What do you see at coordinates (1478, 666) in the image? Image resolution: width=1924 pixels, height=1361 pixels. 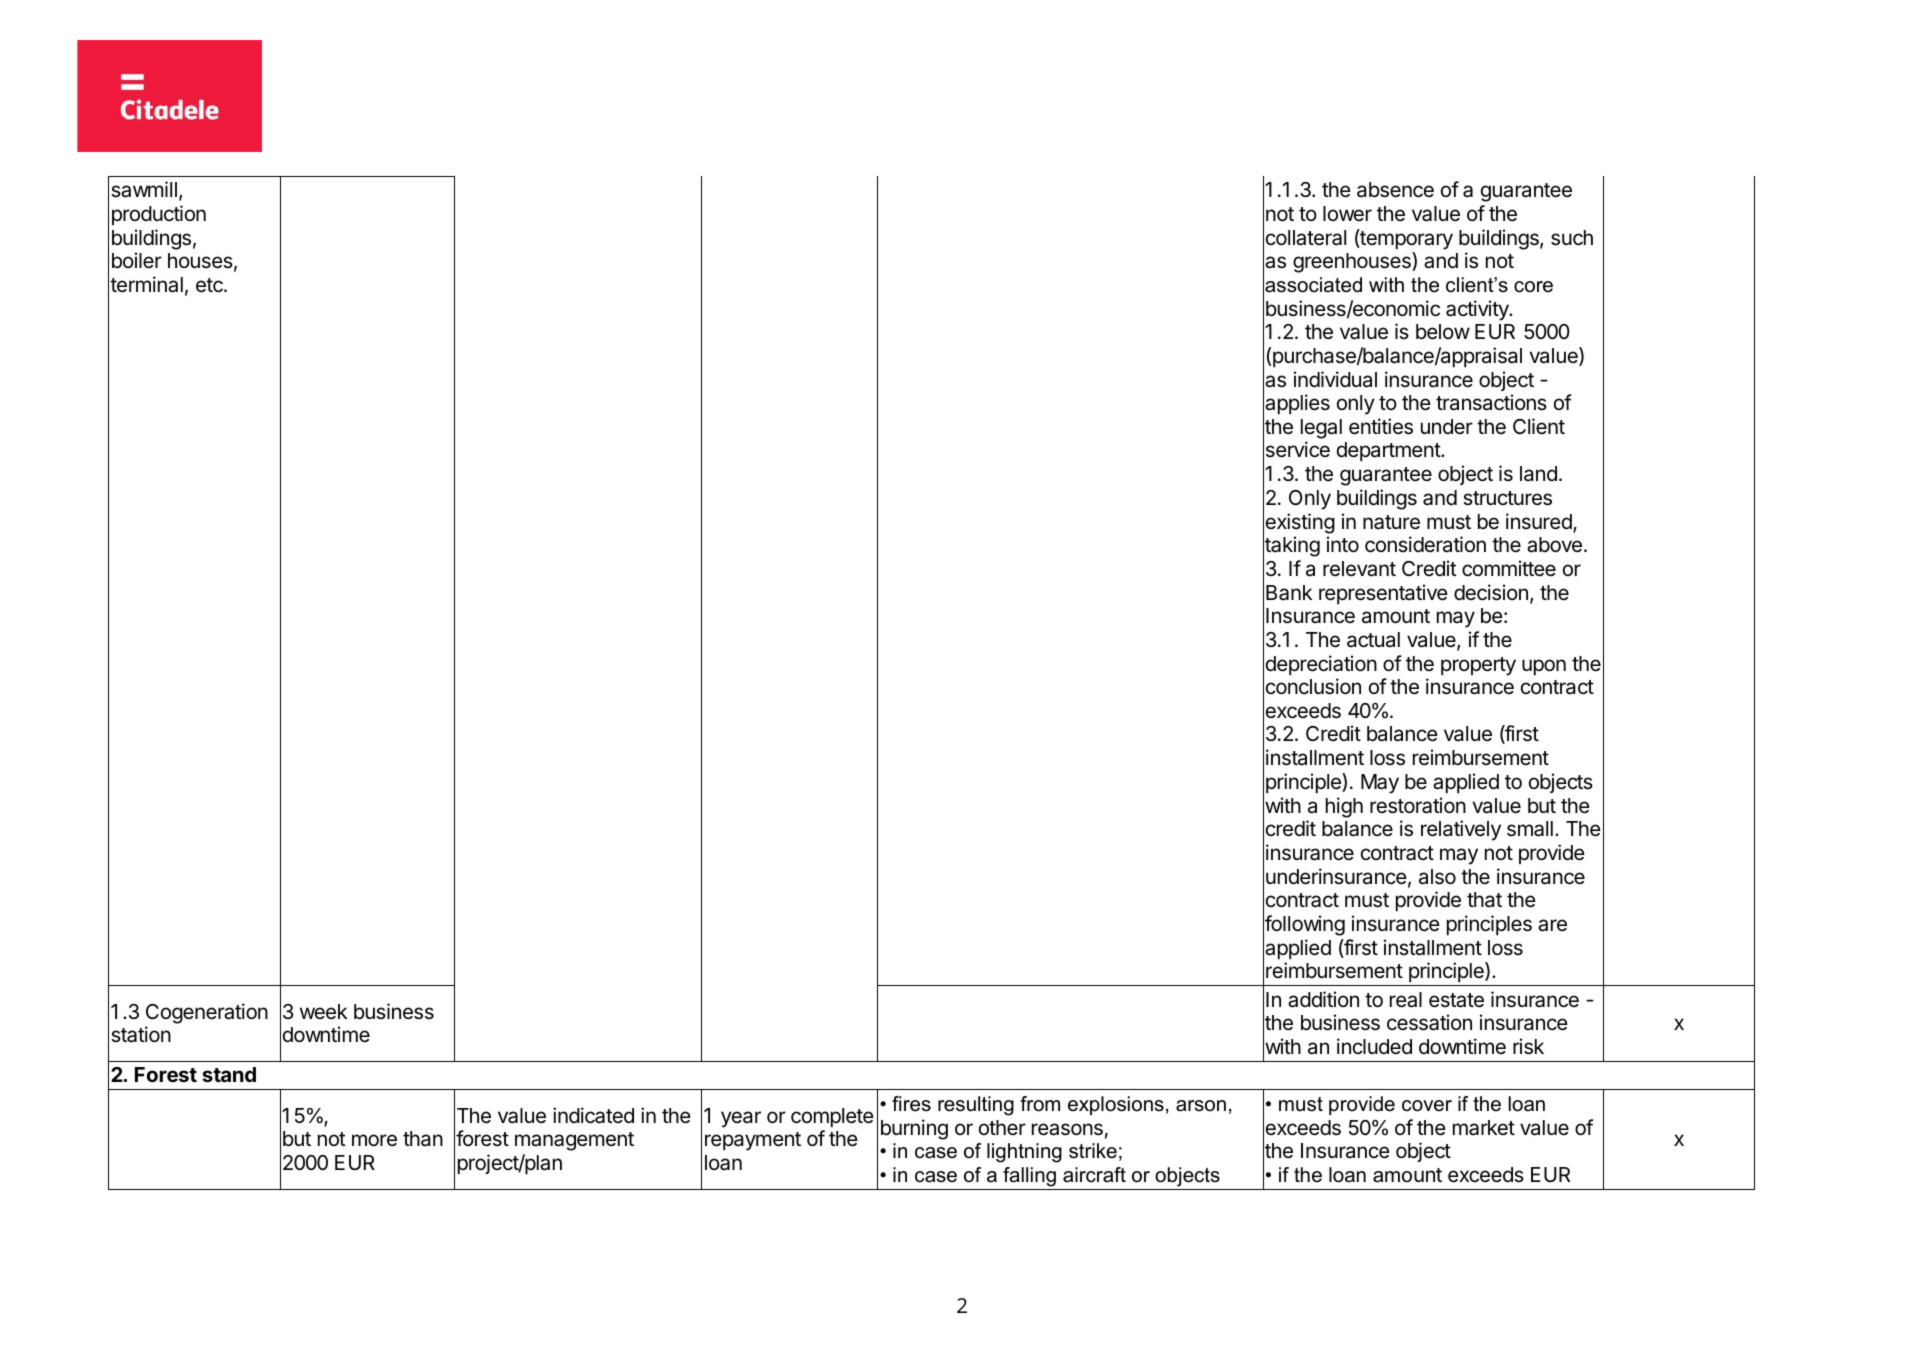 I see `property` at bounding box center [1478, 666].
